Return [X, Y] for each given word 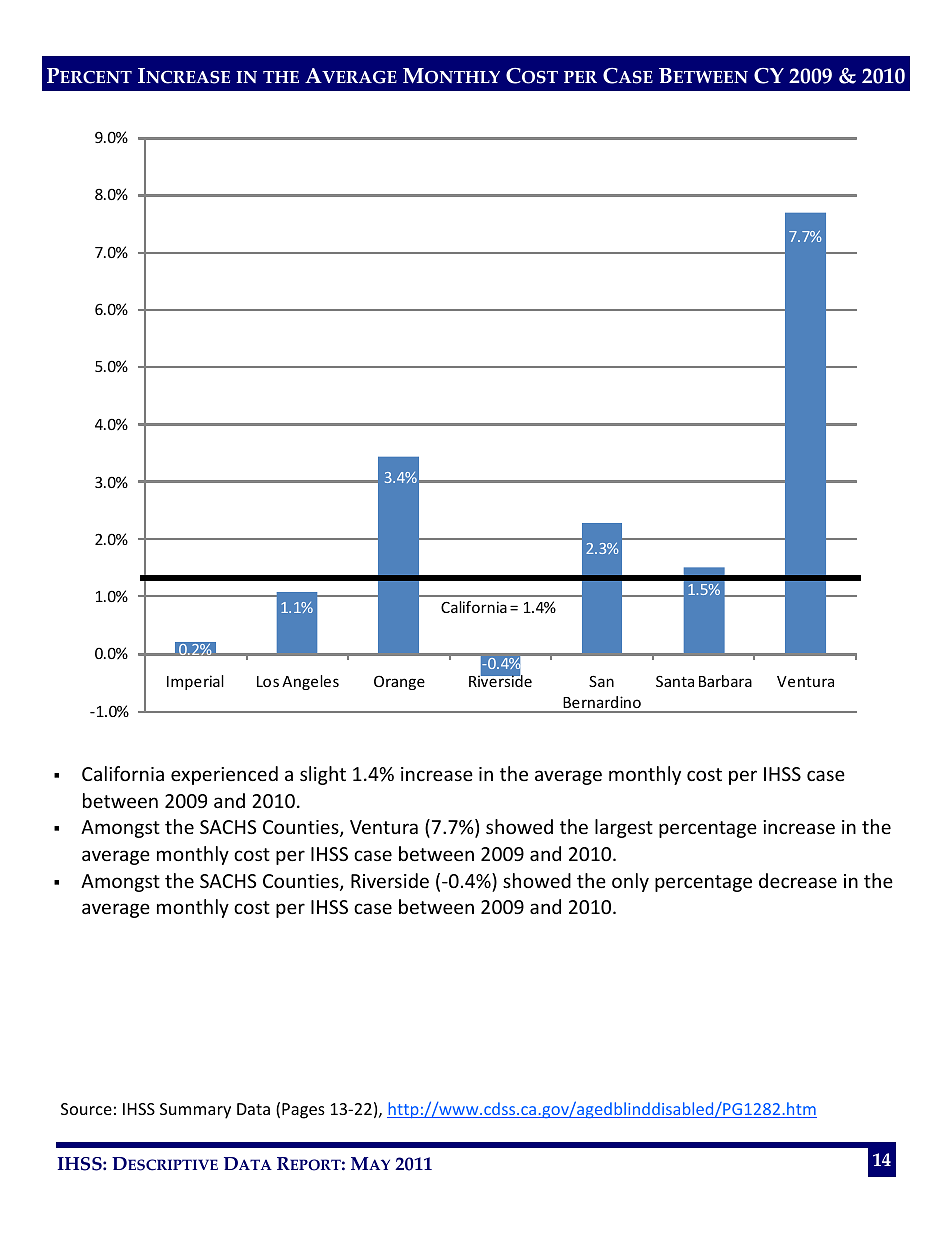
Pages [303, 1111]
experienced [224, 775]
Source [86, 1109]
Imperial [195, 682]
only [630, 882]
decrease [798, 880]
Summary [195, 1111]
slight [323, 775]
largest [624, 828]
